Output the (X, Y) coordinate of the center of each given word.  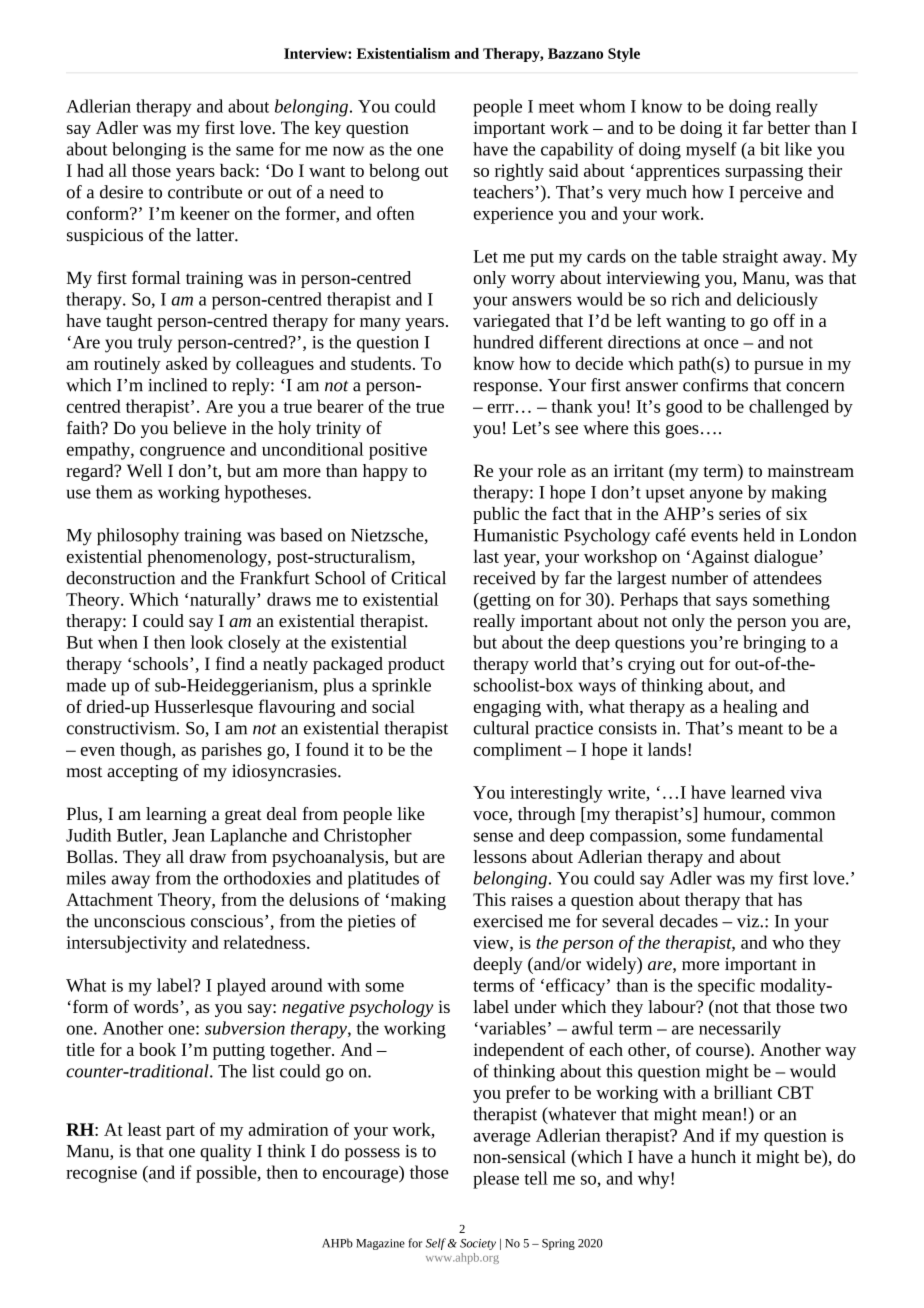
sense (493, 837)
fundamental (777, 835)
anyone (716, 496)
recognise (101, 1174)
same (255, 151)
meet (556, 107)
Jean (188, 835)
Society (478, 1244)
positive (398, 451)
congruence (182, 453)
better (789, 127)
